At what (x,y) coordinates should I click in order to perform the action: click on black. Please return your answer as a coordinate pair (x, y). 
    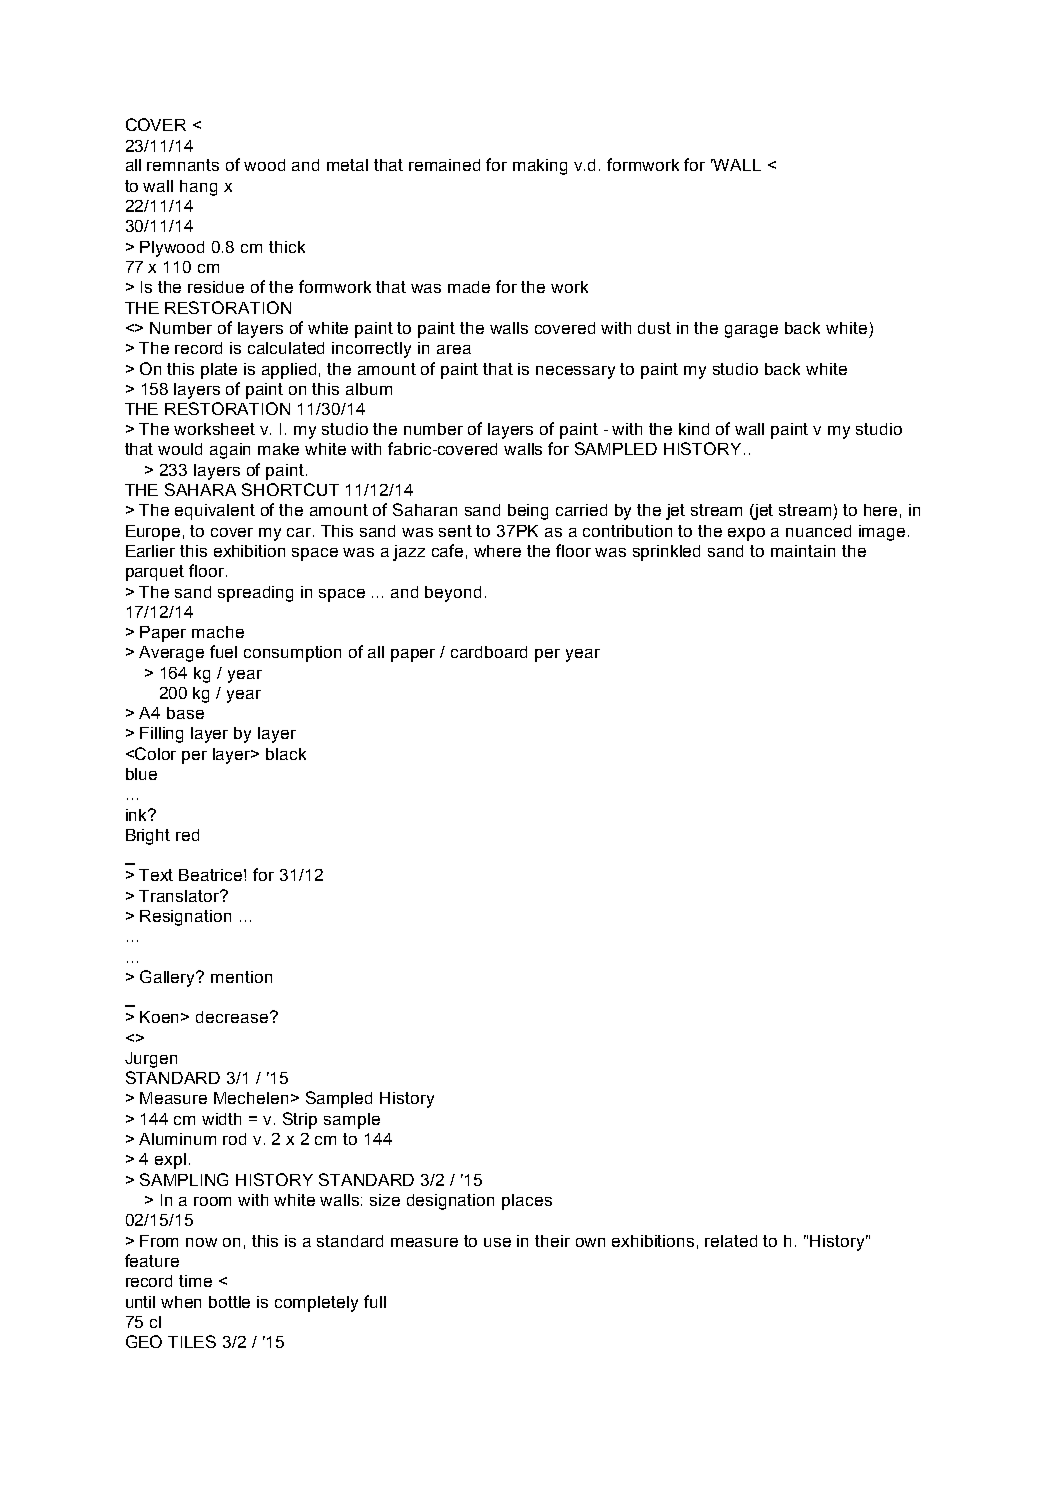
    Looking at the image, I should click on (286, 754).
